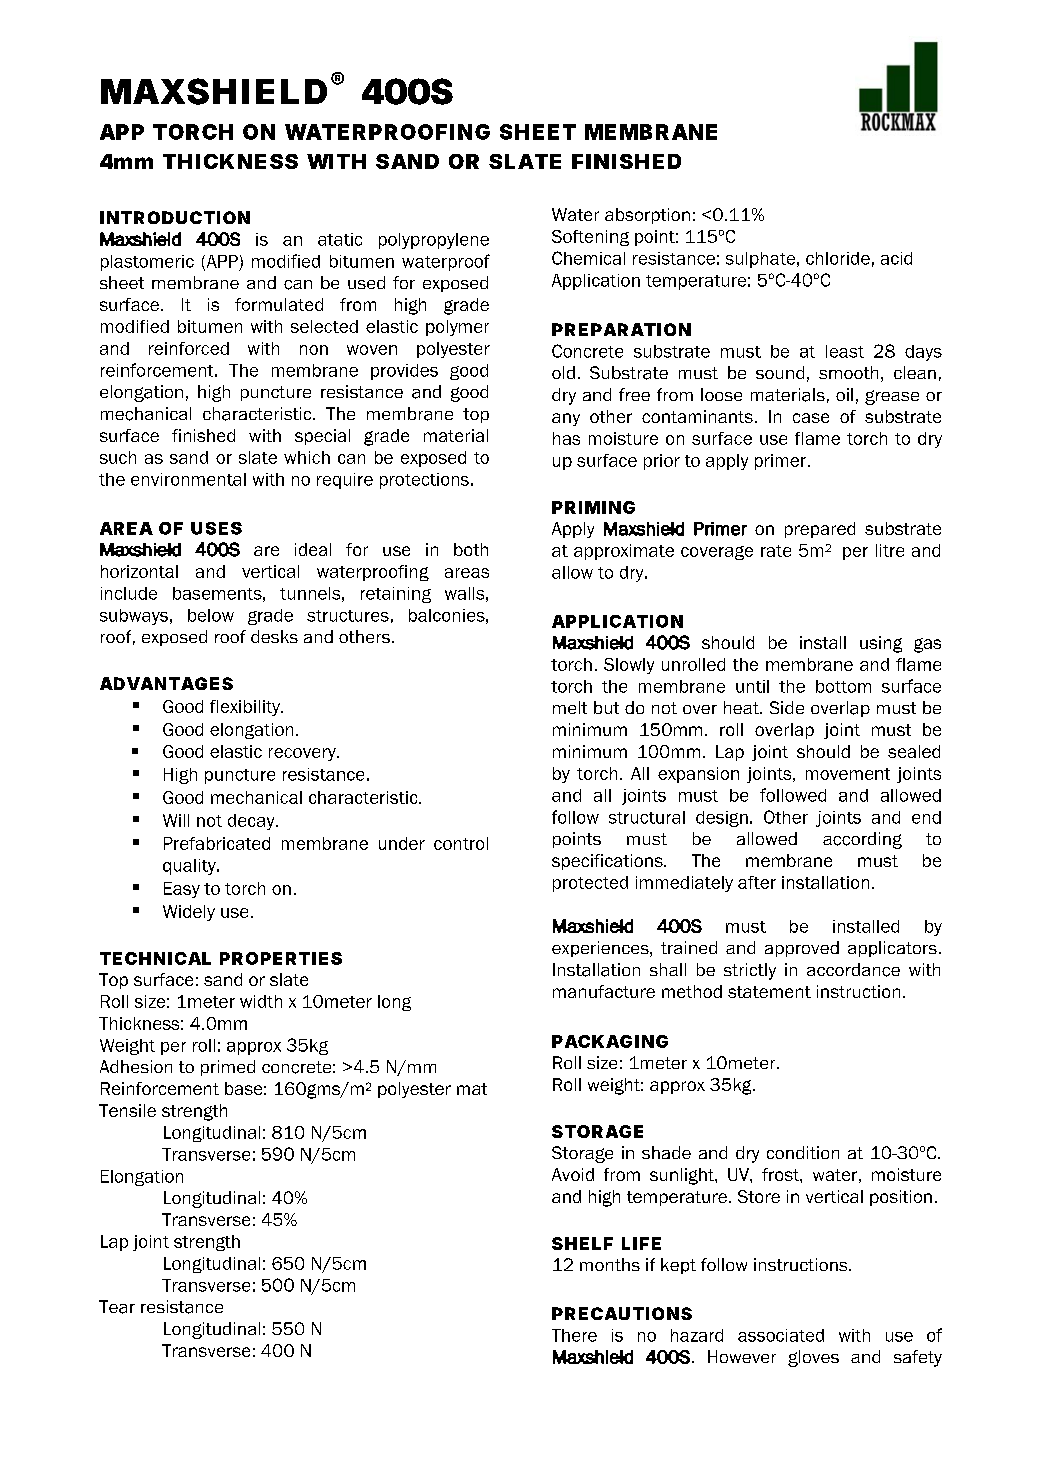 This document has height=1473, width=1041. Describe the element at coordinates (117, 1307) in the document. I see `Tear` at that location.
